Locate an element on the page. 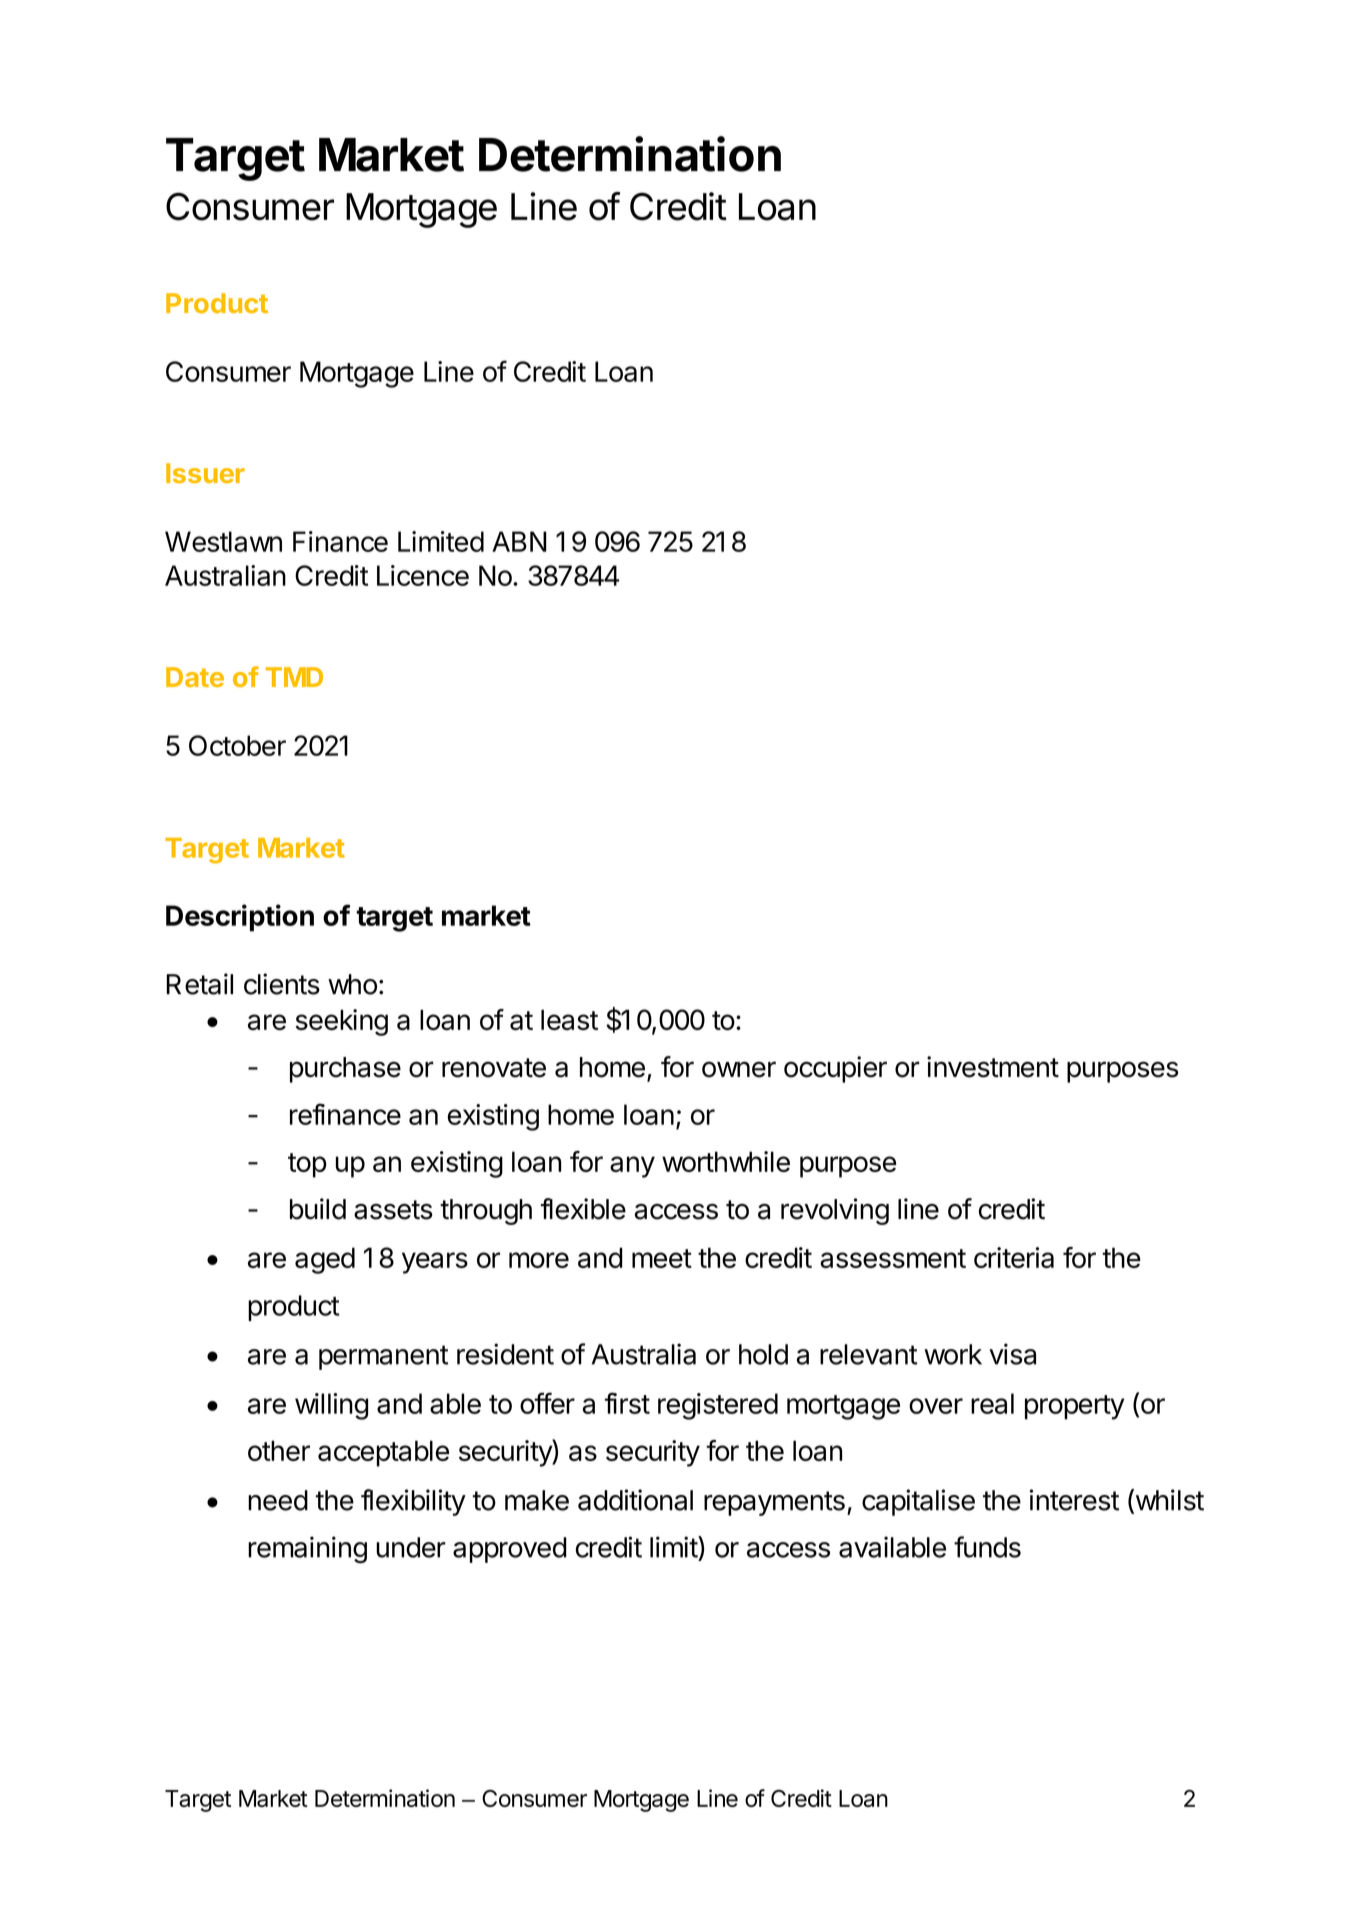  Description is located at coordinates (240, 918).
